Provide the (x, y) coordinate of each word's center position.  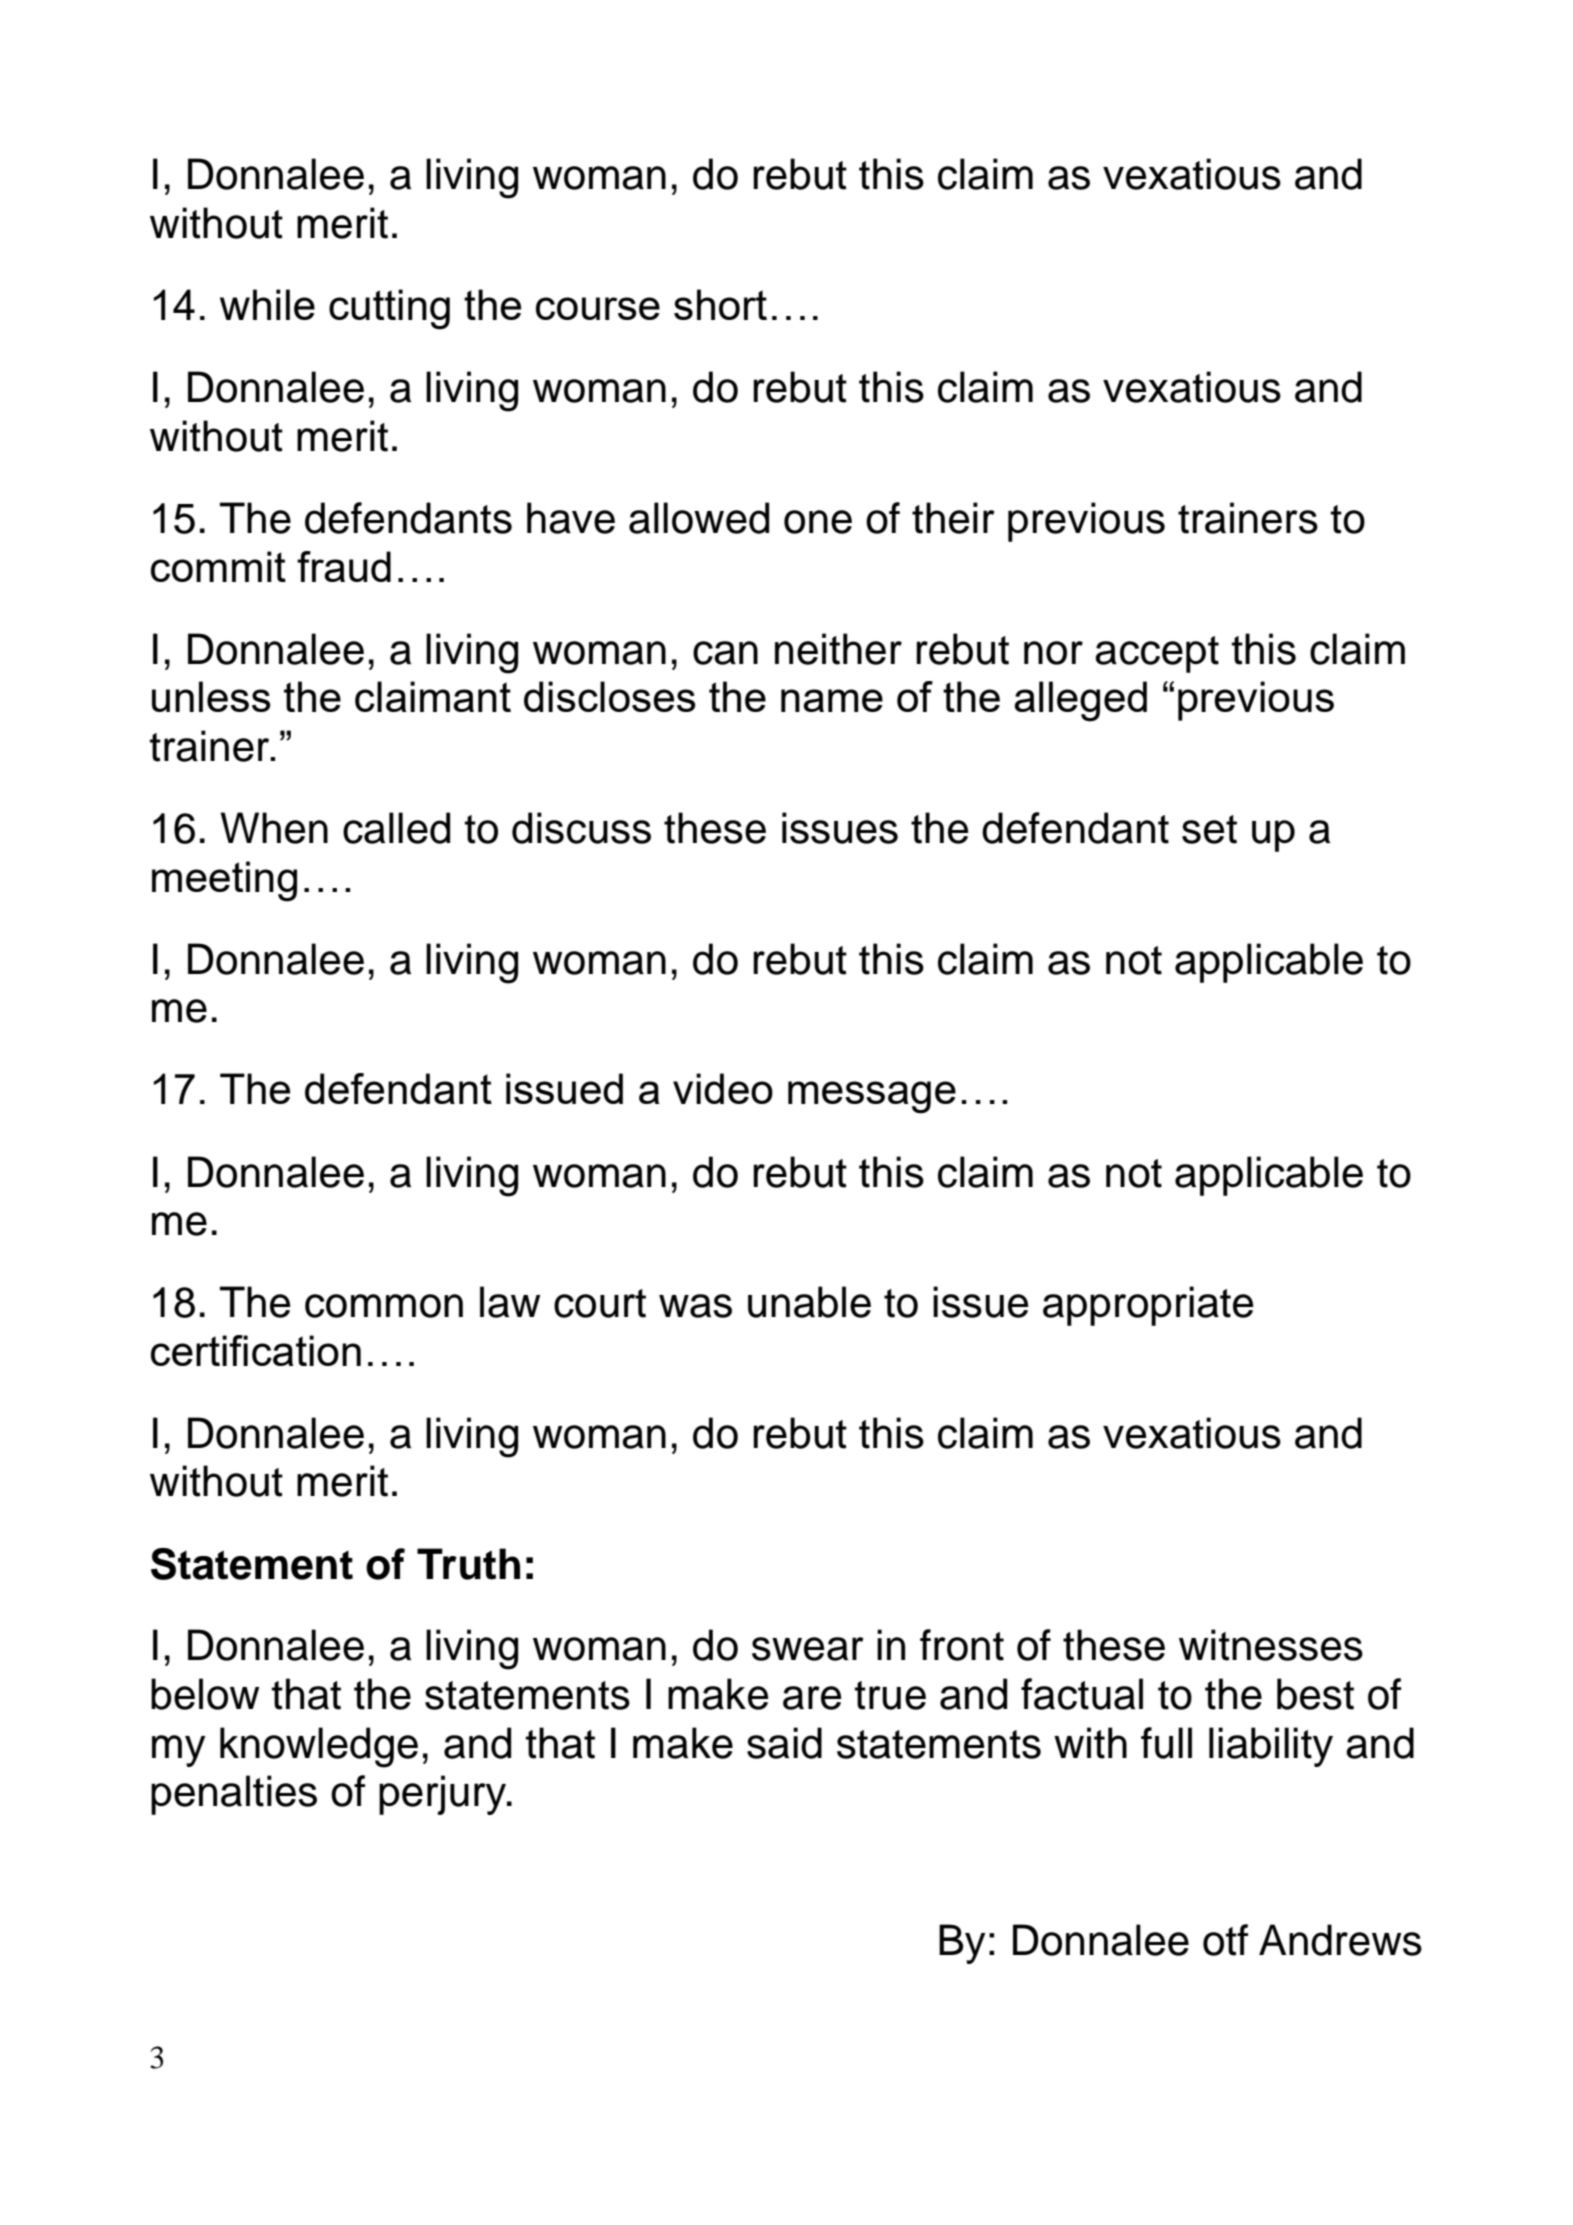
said (784, 1743)
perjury (444, 1795)
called (396, 828)
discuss (581, 828)
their (953, 518)
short (720, 304)
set (1209, 829)
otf (1225, 1940)
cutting (389, 309)
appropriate (1148, 1306)
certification (256, 1350)
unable (809, 1302)
